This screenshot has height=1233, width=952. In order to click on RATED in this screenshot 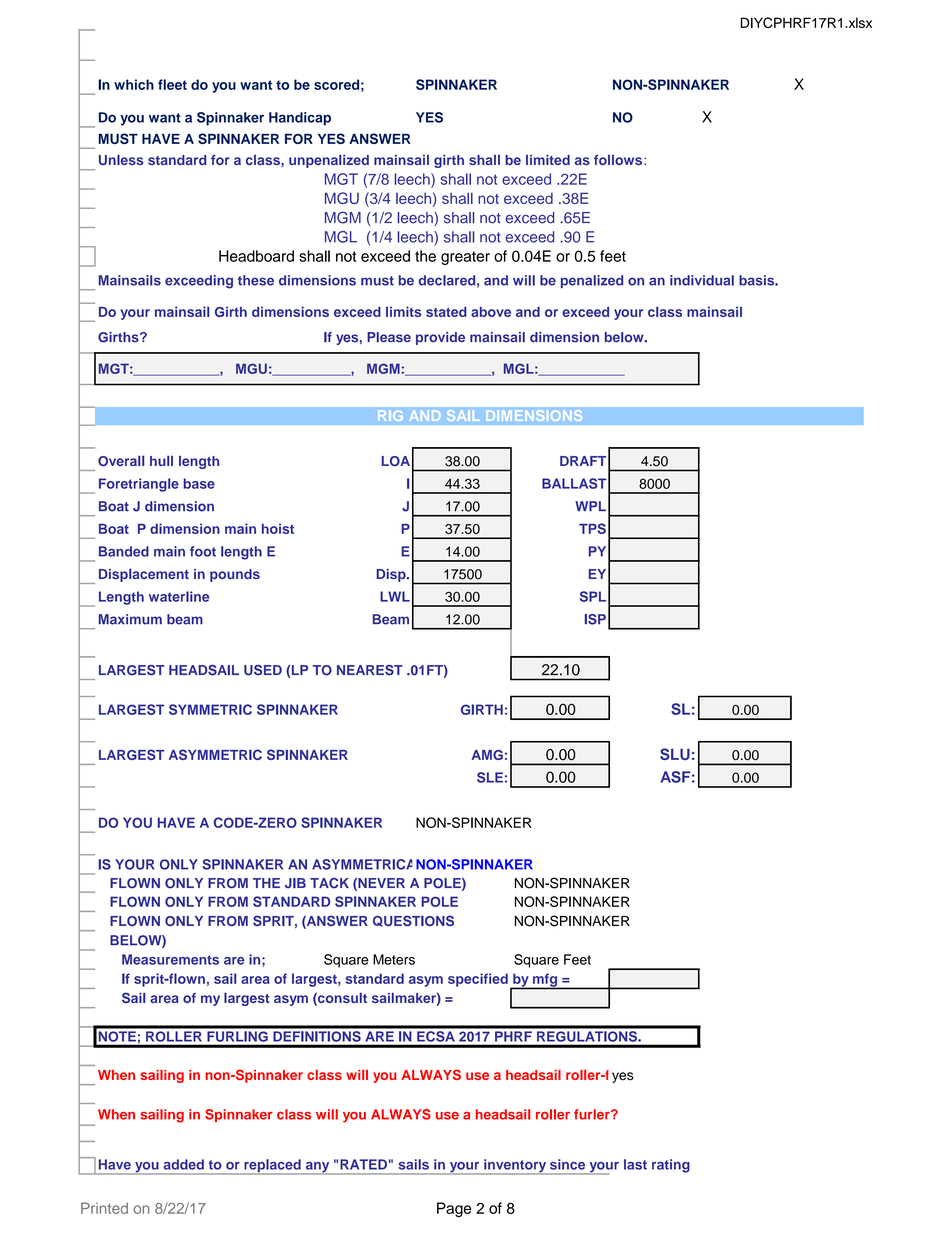, I will do `click(363, 1164)`.
